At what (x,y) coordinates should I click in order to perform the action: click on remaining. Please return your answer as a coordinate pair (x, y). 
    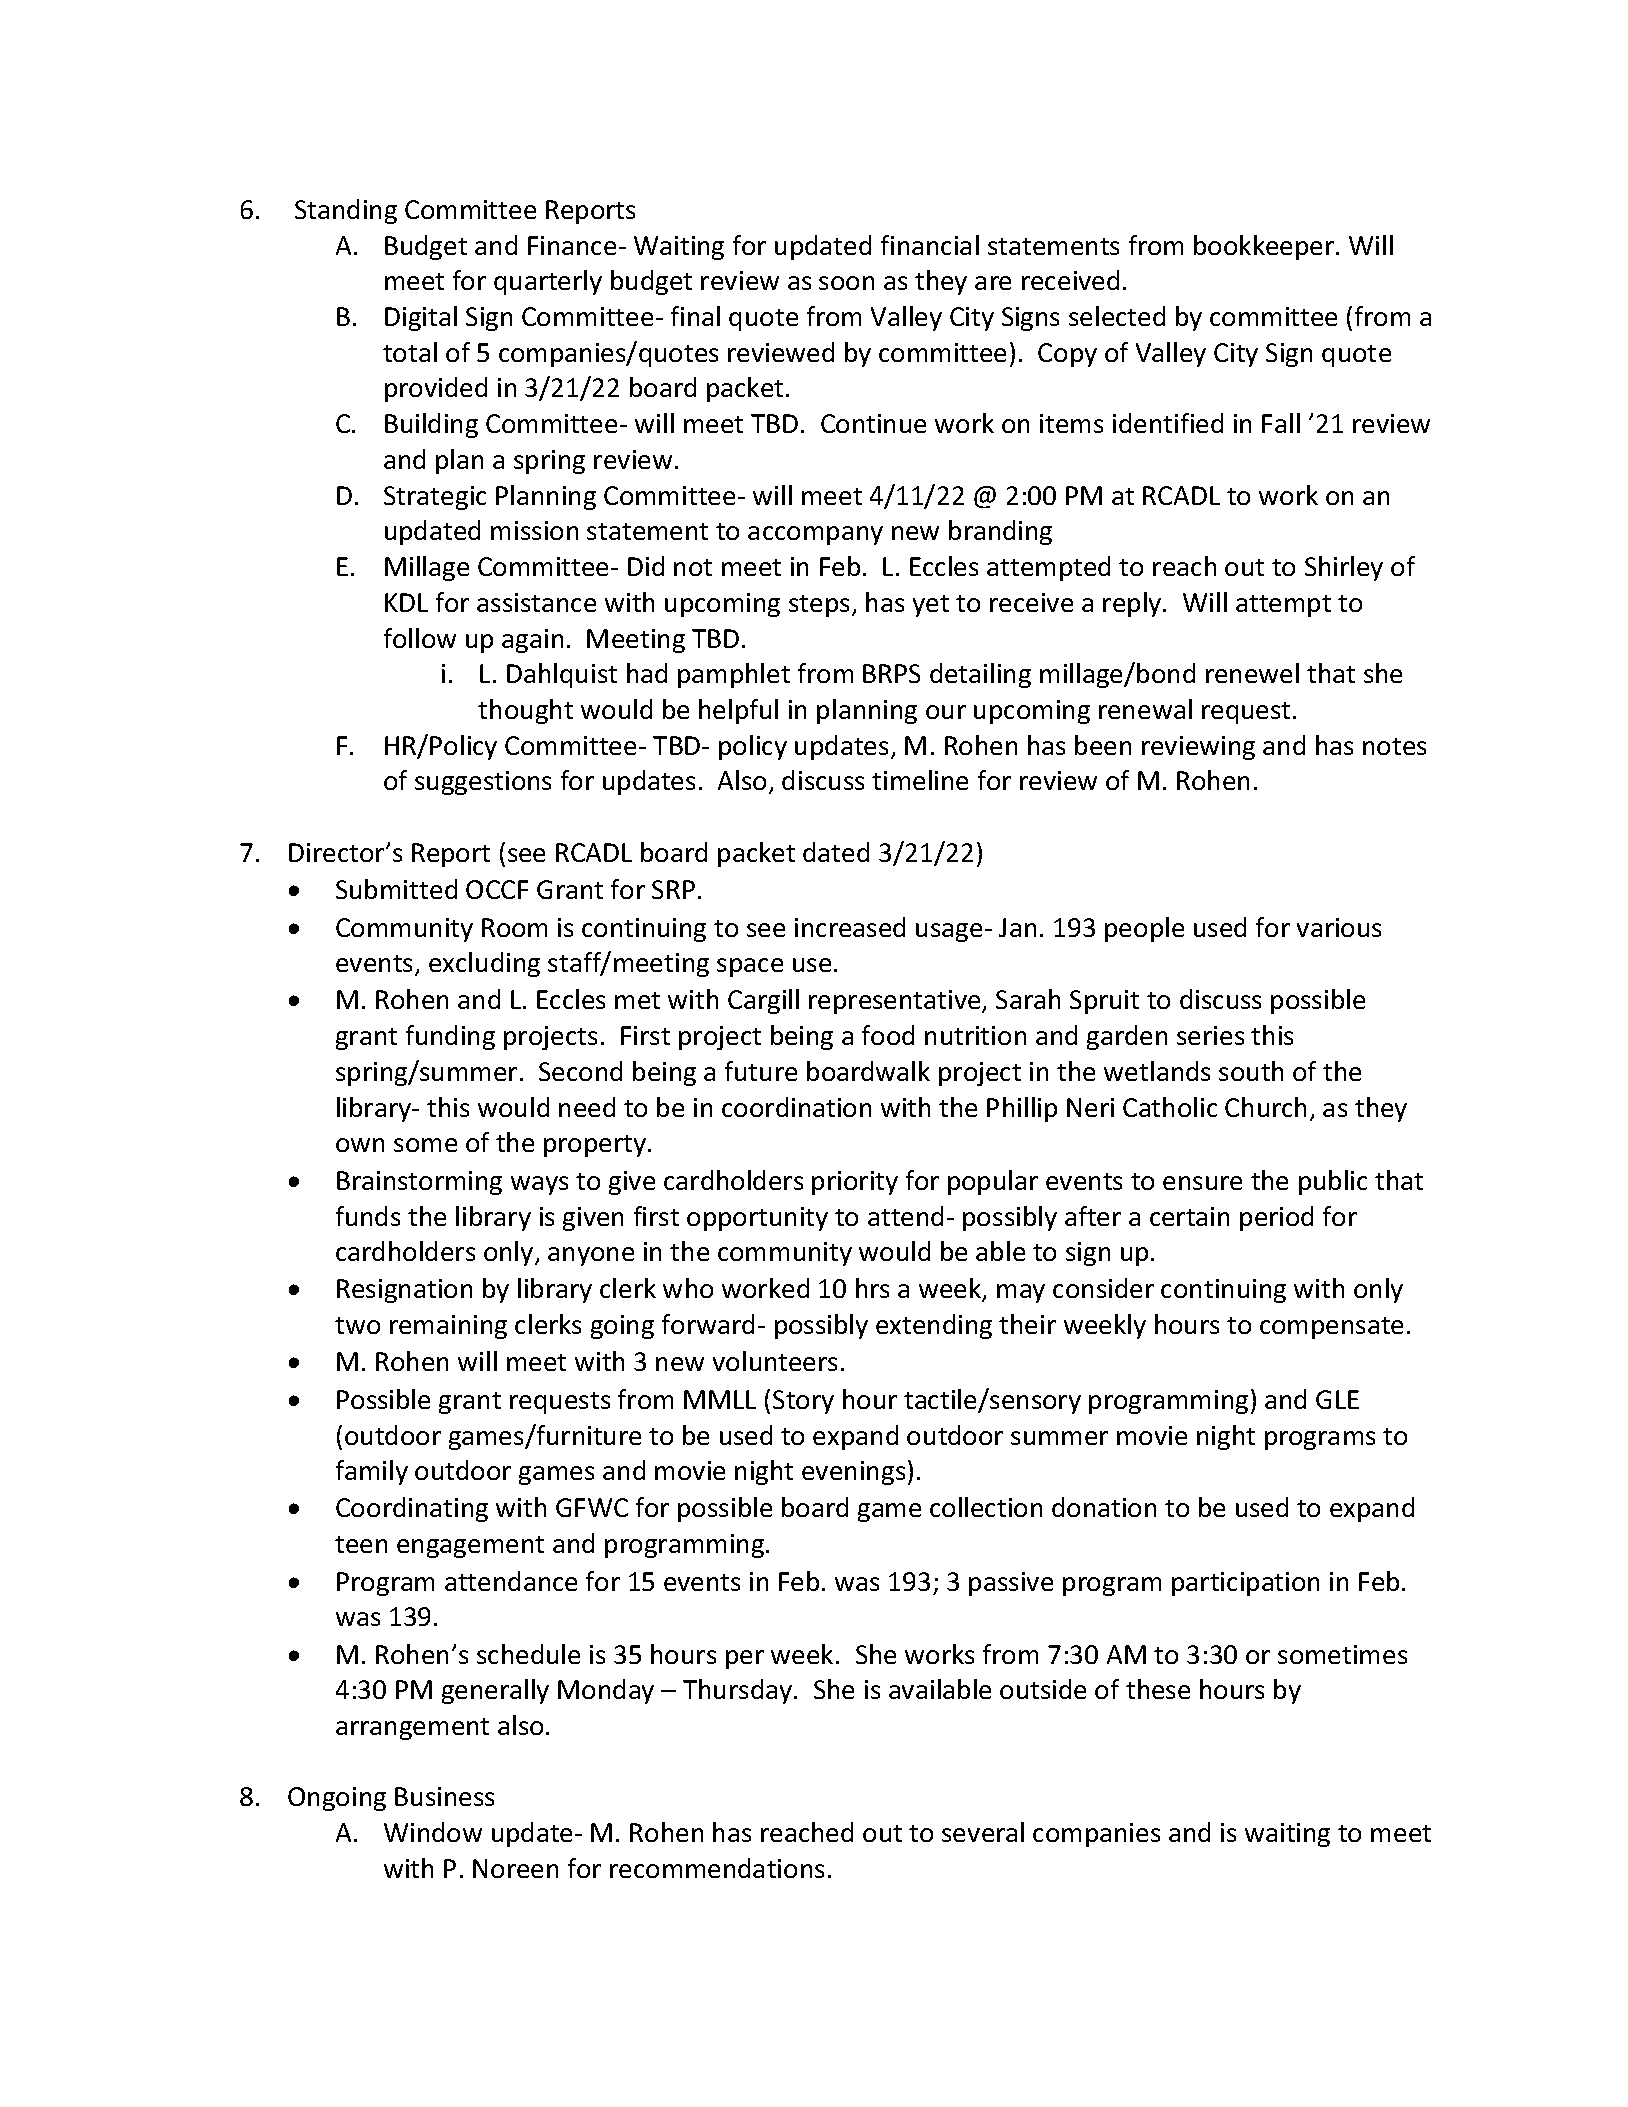
    Looking at the image, I should click on (448, 1327).
